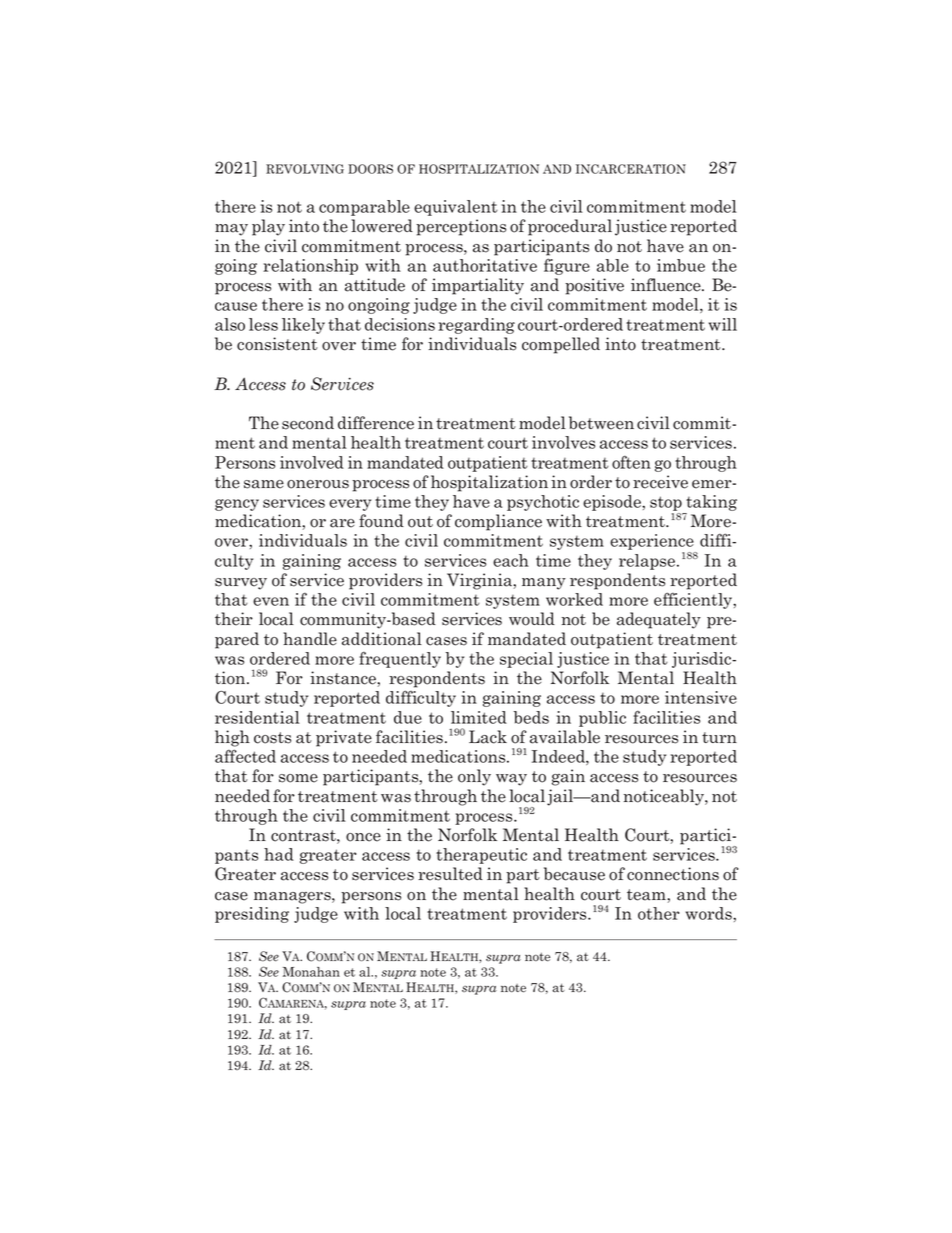  Describe the element at coordinates (526, 660) in the screenshot. I see `special` at that location.
